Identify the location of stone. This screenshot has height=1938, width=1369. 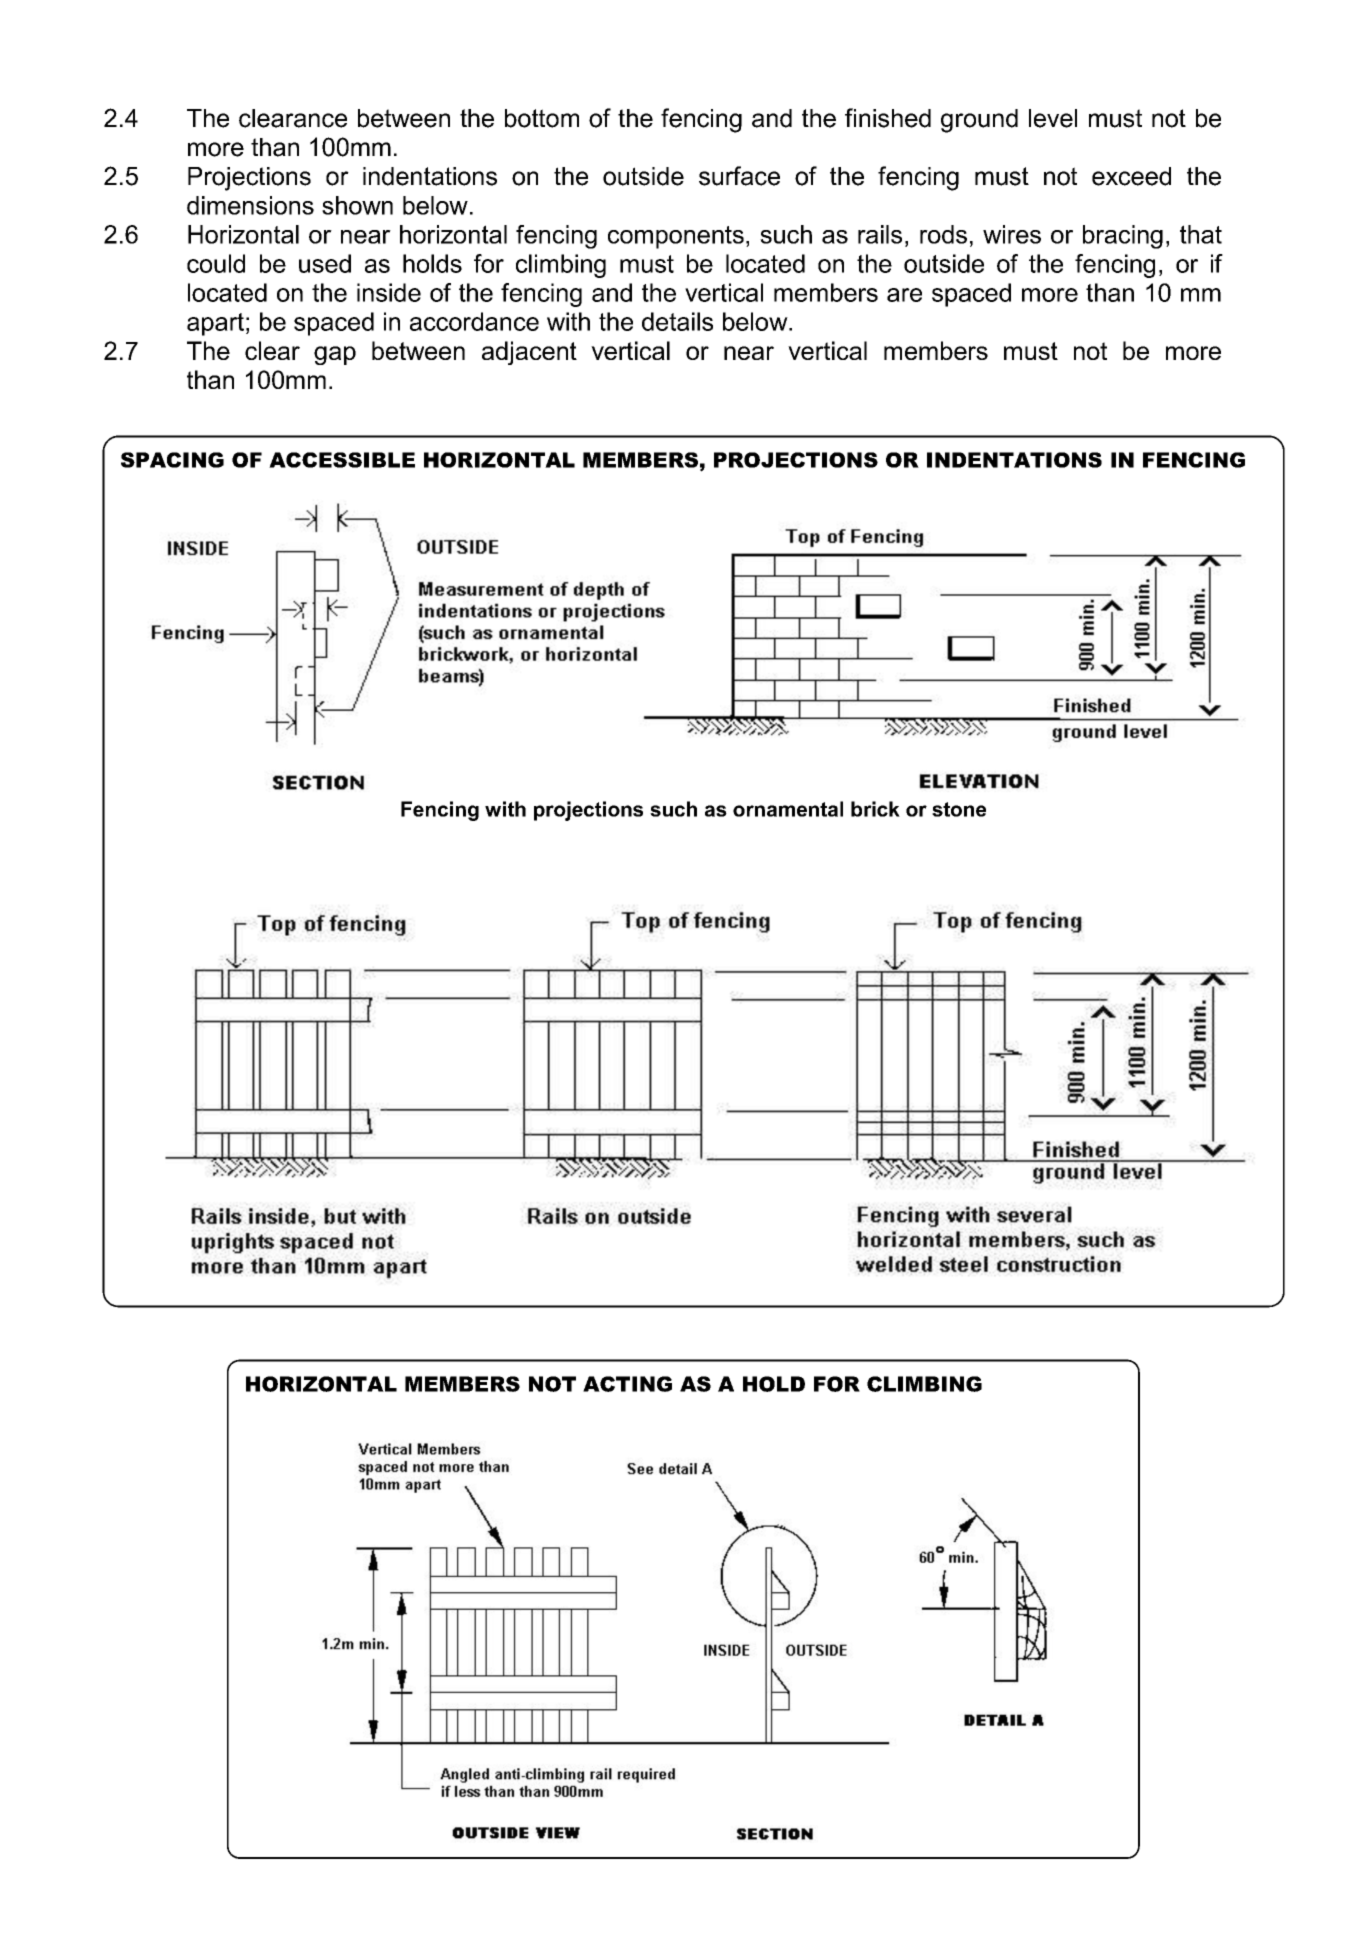
(959, 809).
